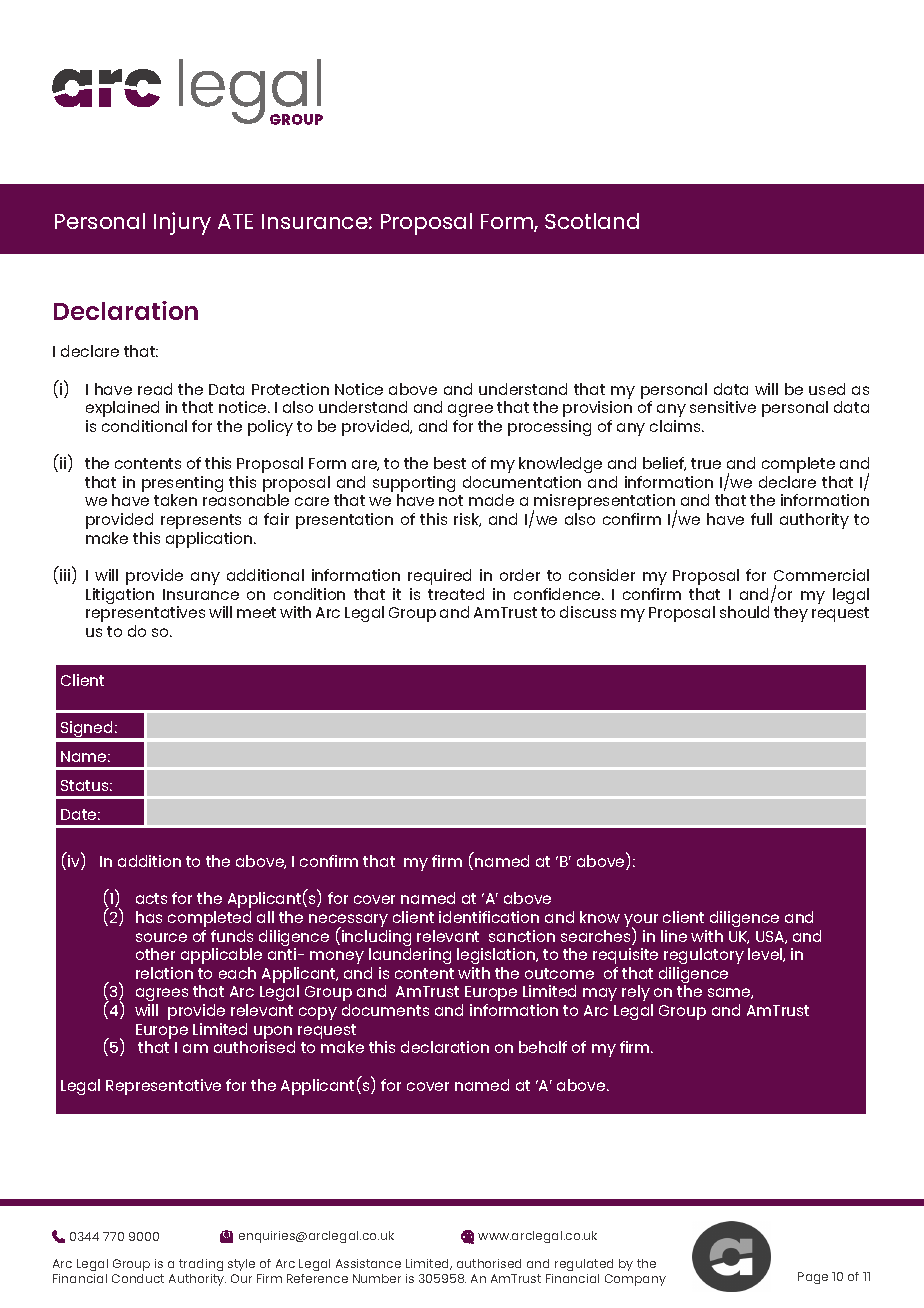 This screenshot has width=924, height=1308. Describe the element at coordinates (813, 1278) in the screenshot. I see `Page` at that location.
